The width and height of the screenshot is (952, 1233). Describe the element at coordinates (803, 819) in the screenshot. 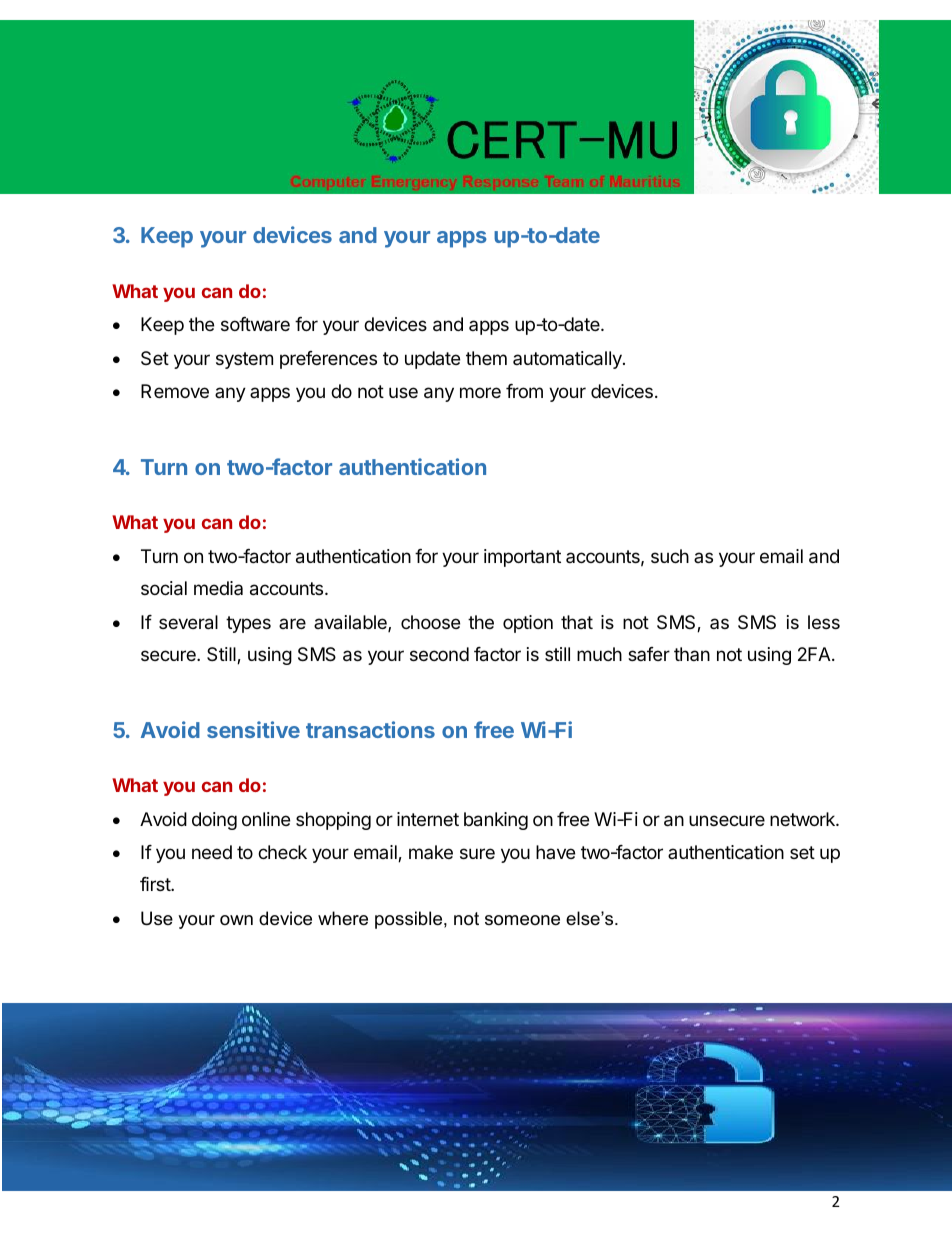

I see `network` at that location.
